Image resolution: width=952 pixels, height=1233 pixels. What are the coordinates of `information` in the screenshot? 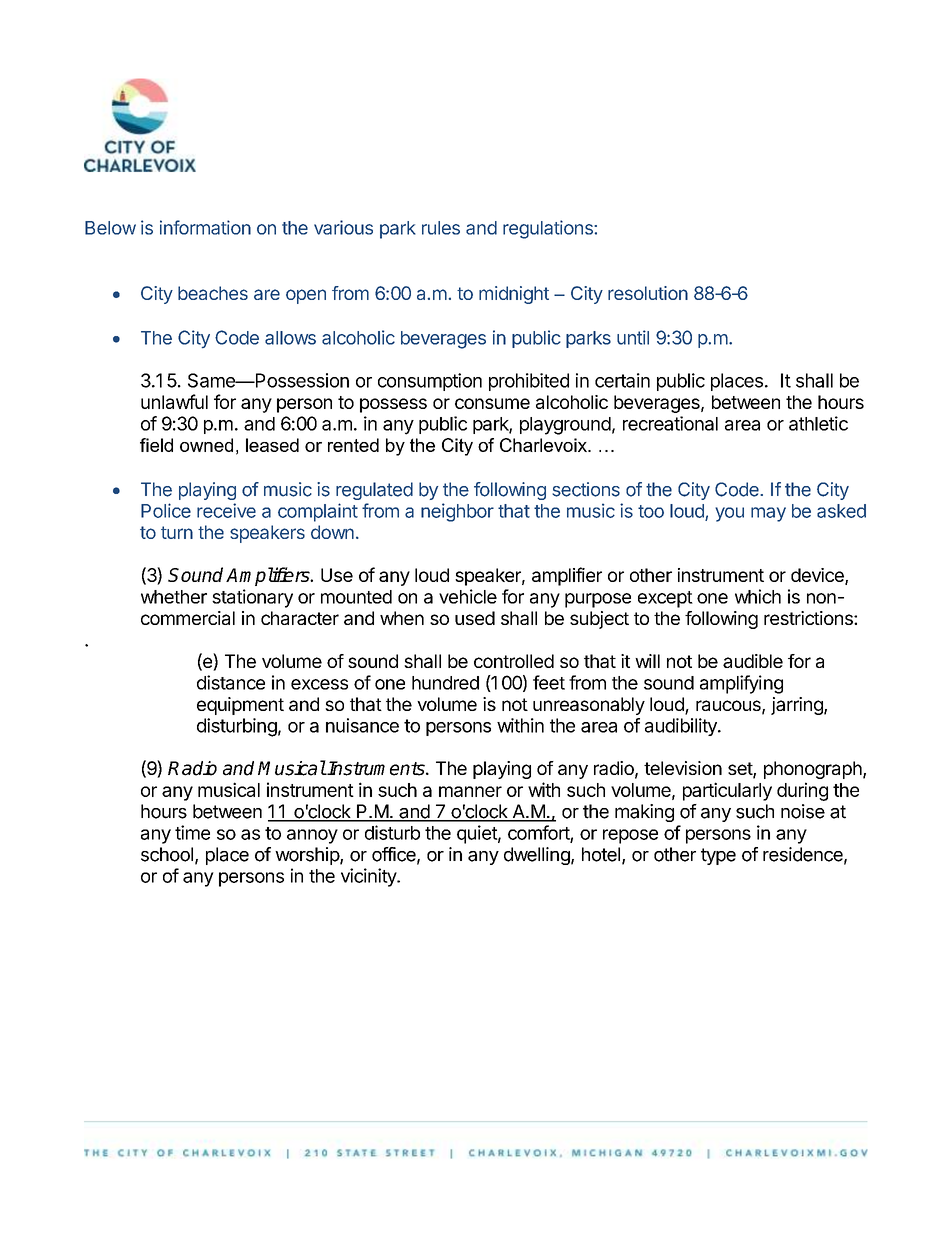 It's located at (205, 227).
